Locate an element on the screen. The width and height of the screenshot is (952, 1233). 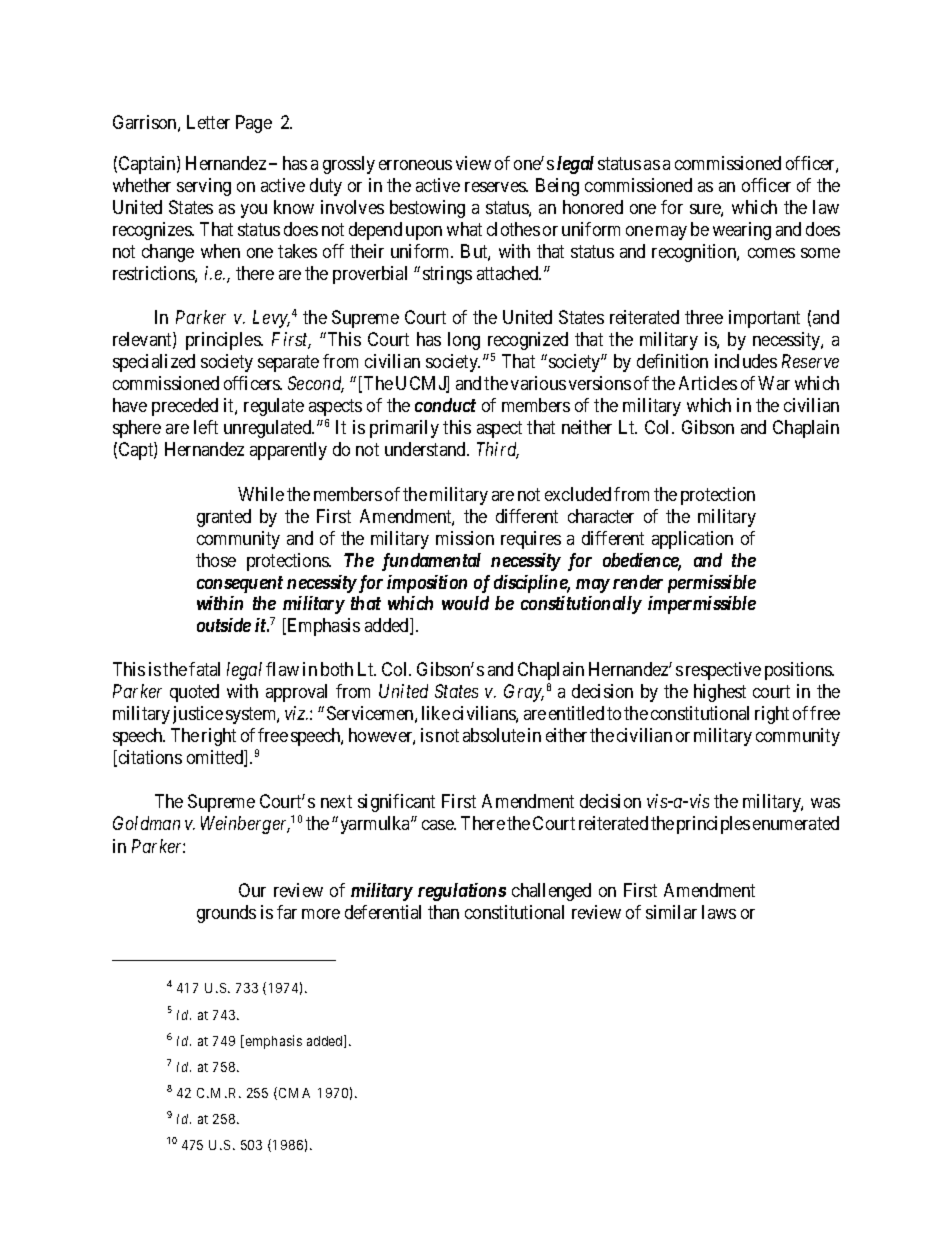
conduct is located at coordinates (445, 405).
